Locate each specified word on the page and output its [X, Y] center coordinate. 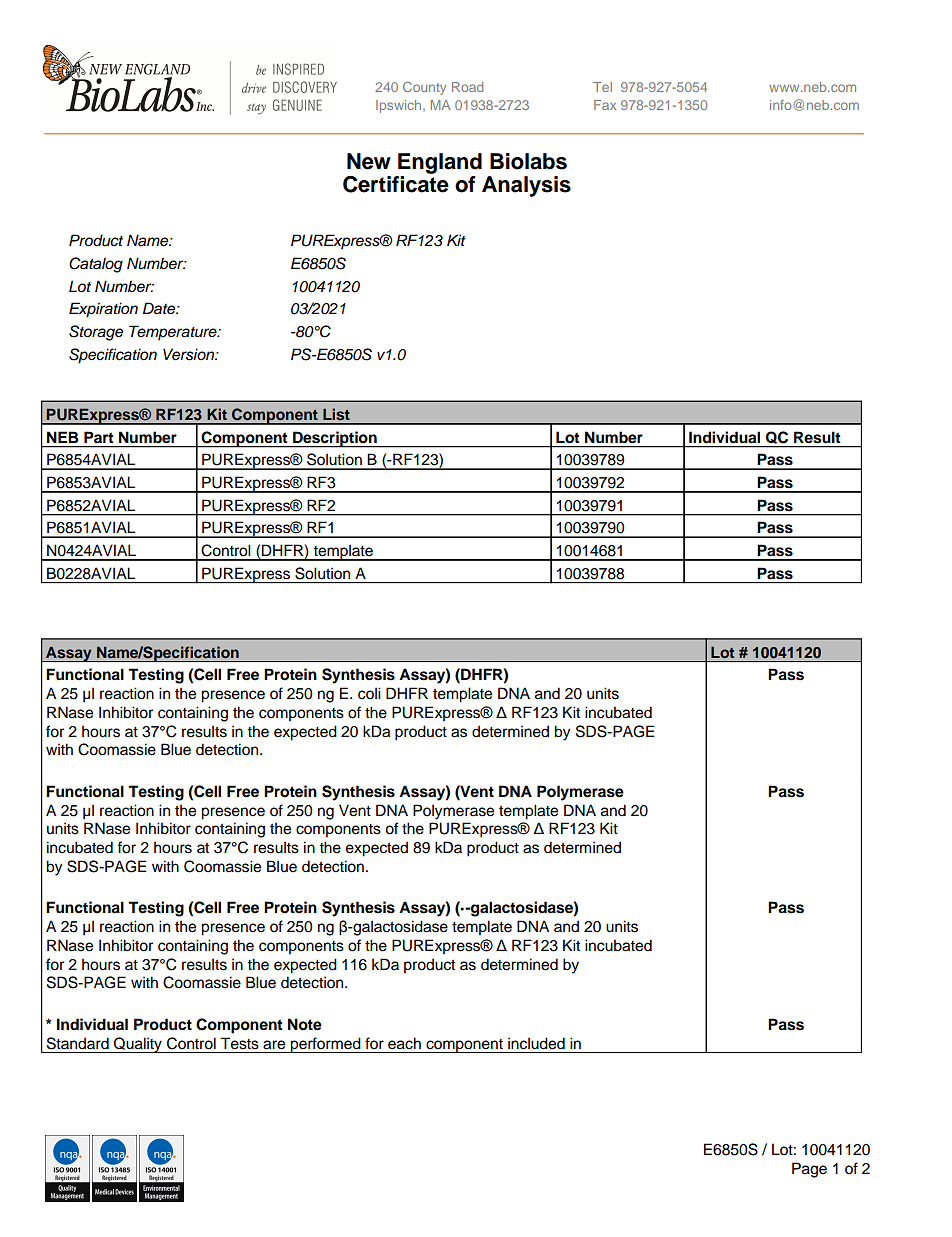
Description [335, 439]
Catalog [96, 265]
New [369, 161]
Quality [138, 1045]
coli [369, 693]
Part [98, 437]
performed [326, 1045]
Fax [605, 105]
